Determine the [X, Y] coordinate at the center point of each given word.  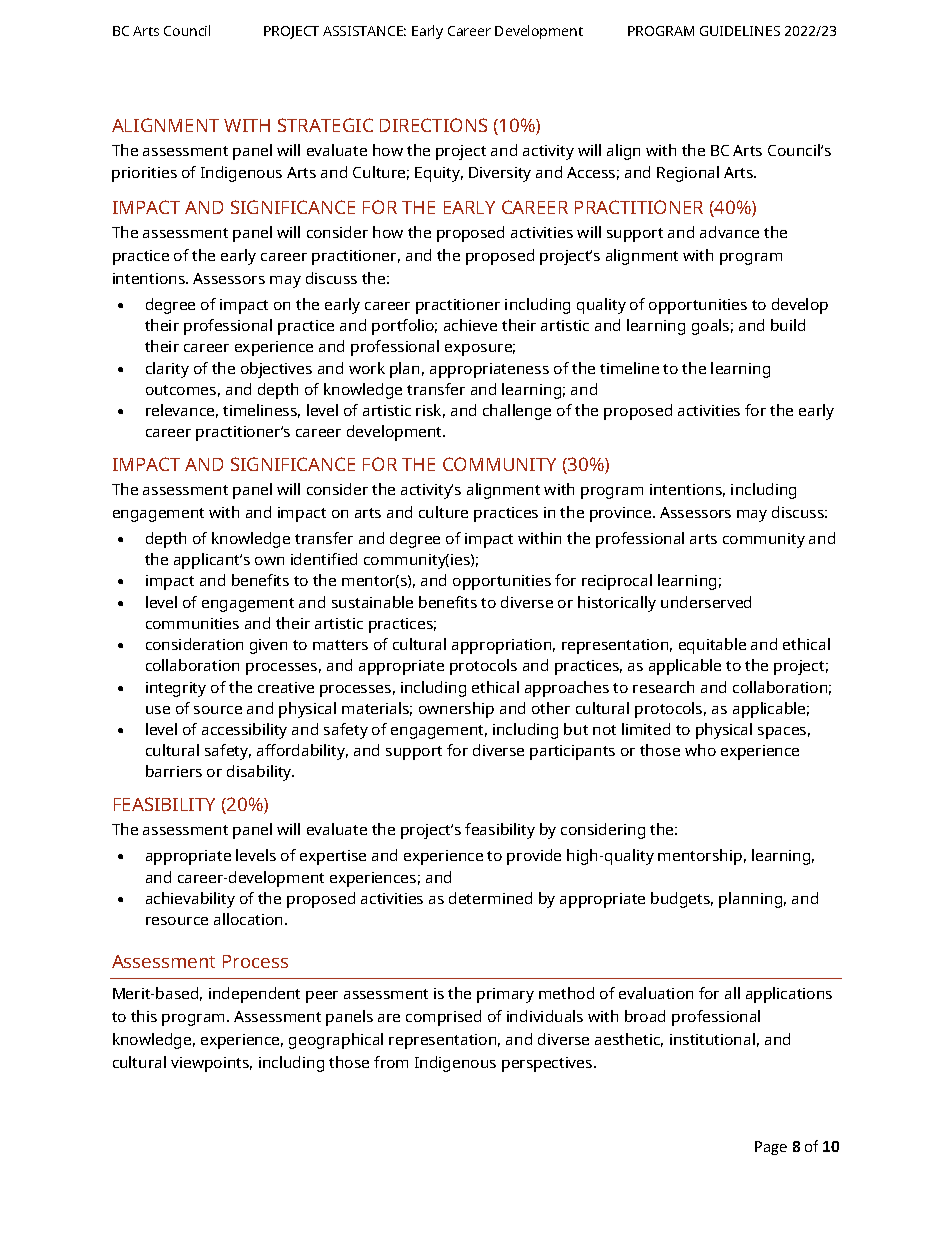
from [391, 1062]
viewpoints [211, 1064]
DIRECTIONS [433, 125]
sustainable [372, 602]
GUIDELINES [740, 31]
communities [192, 623]
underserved [706, 602]
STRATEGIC [325, 125]
